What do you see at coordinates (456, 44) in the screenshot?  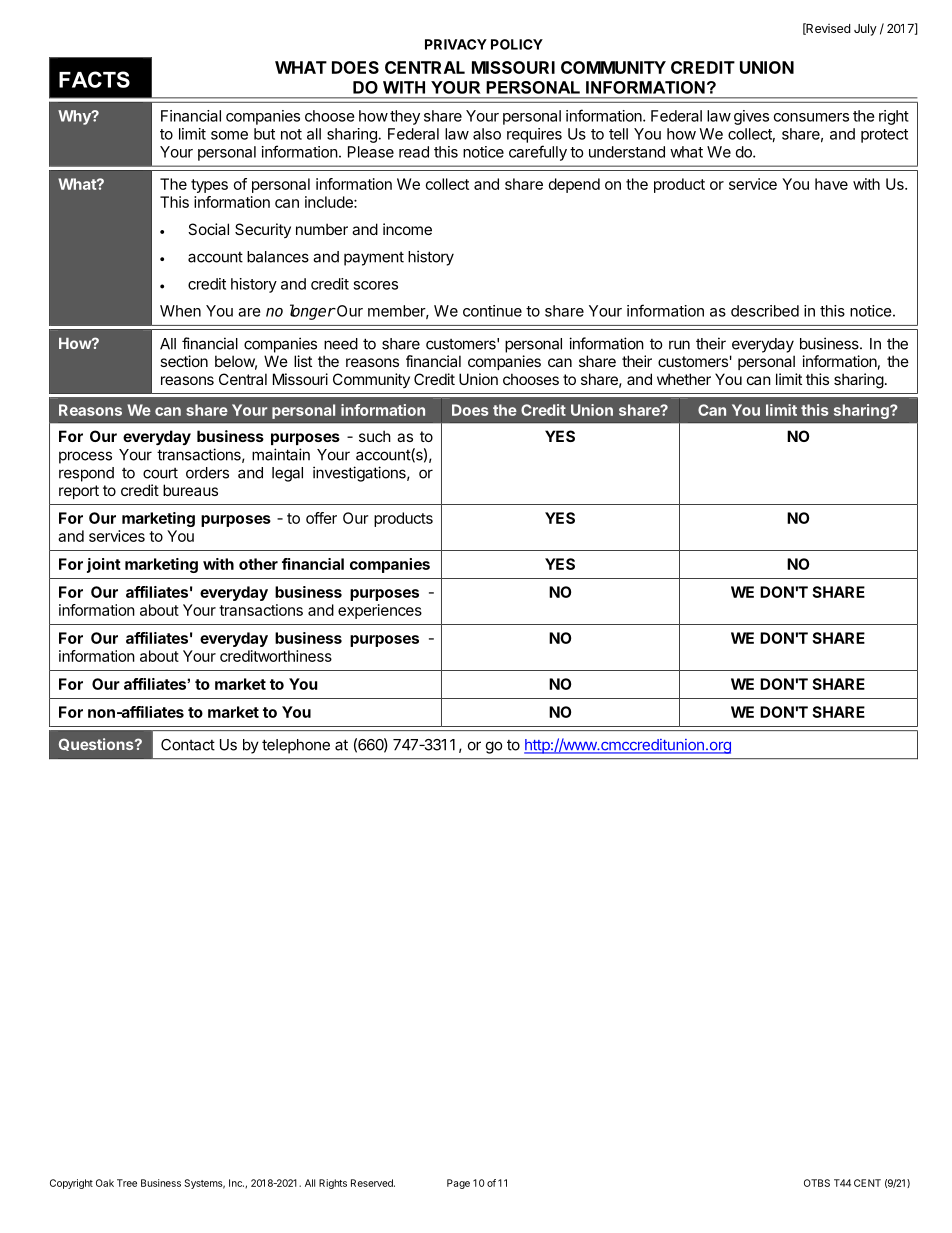 I see `PRIVACY` at bounding box center [456, 44].
